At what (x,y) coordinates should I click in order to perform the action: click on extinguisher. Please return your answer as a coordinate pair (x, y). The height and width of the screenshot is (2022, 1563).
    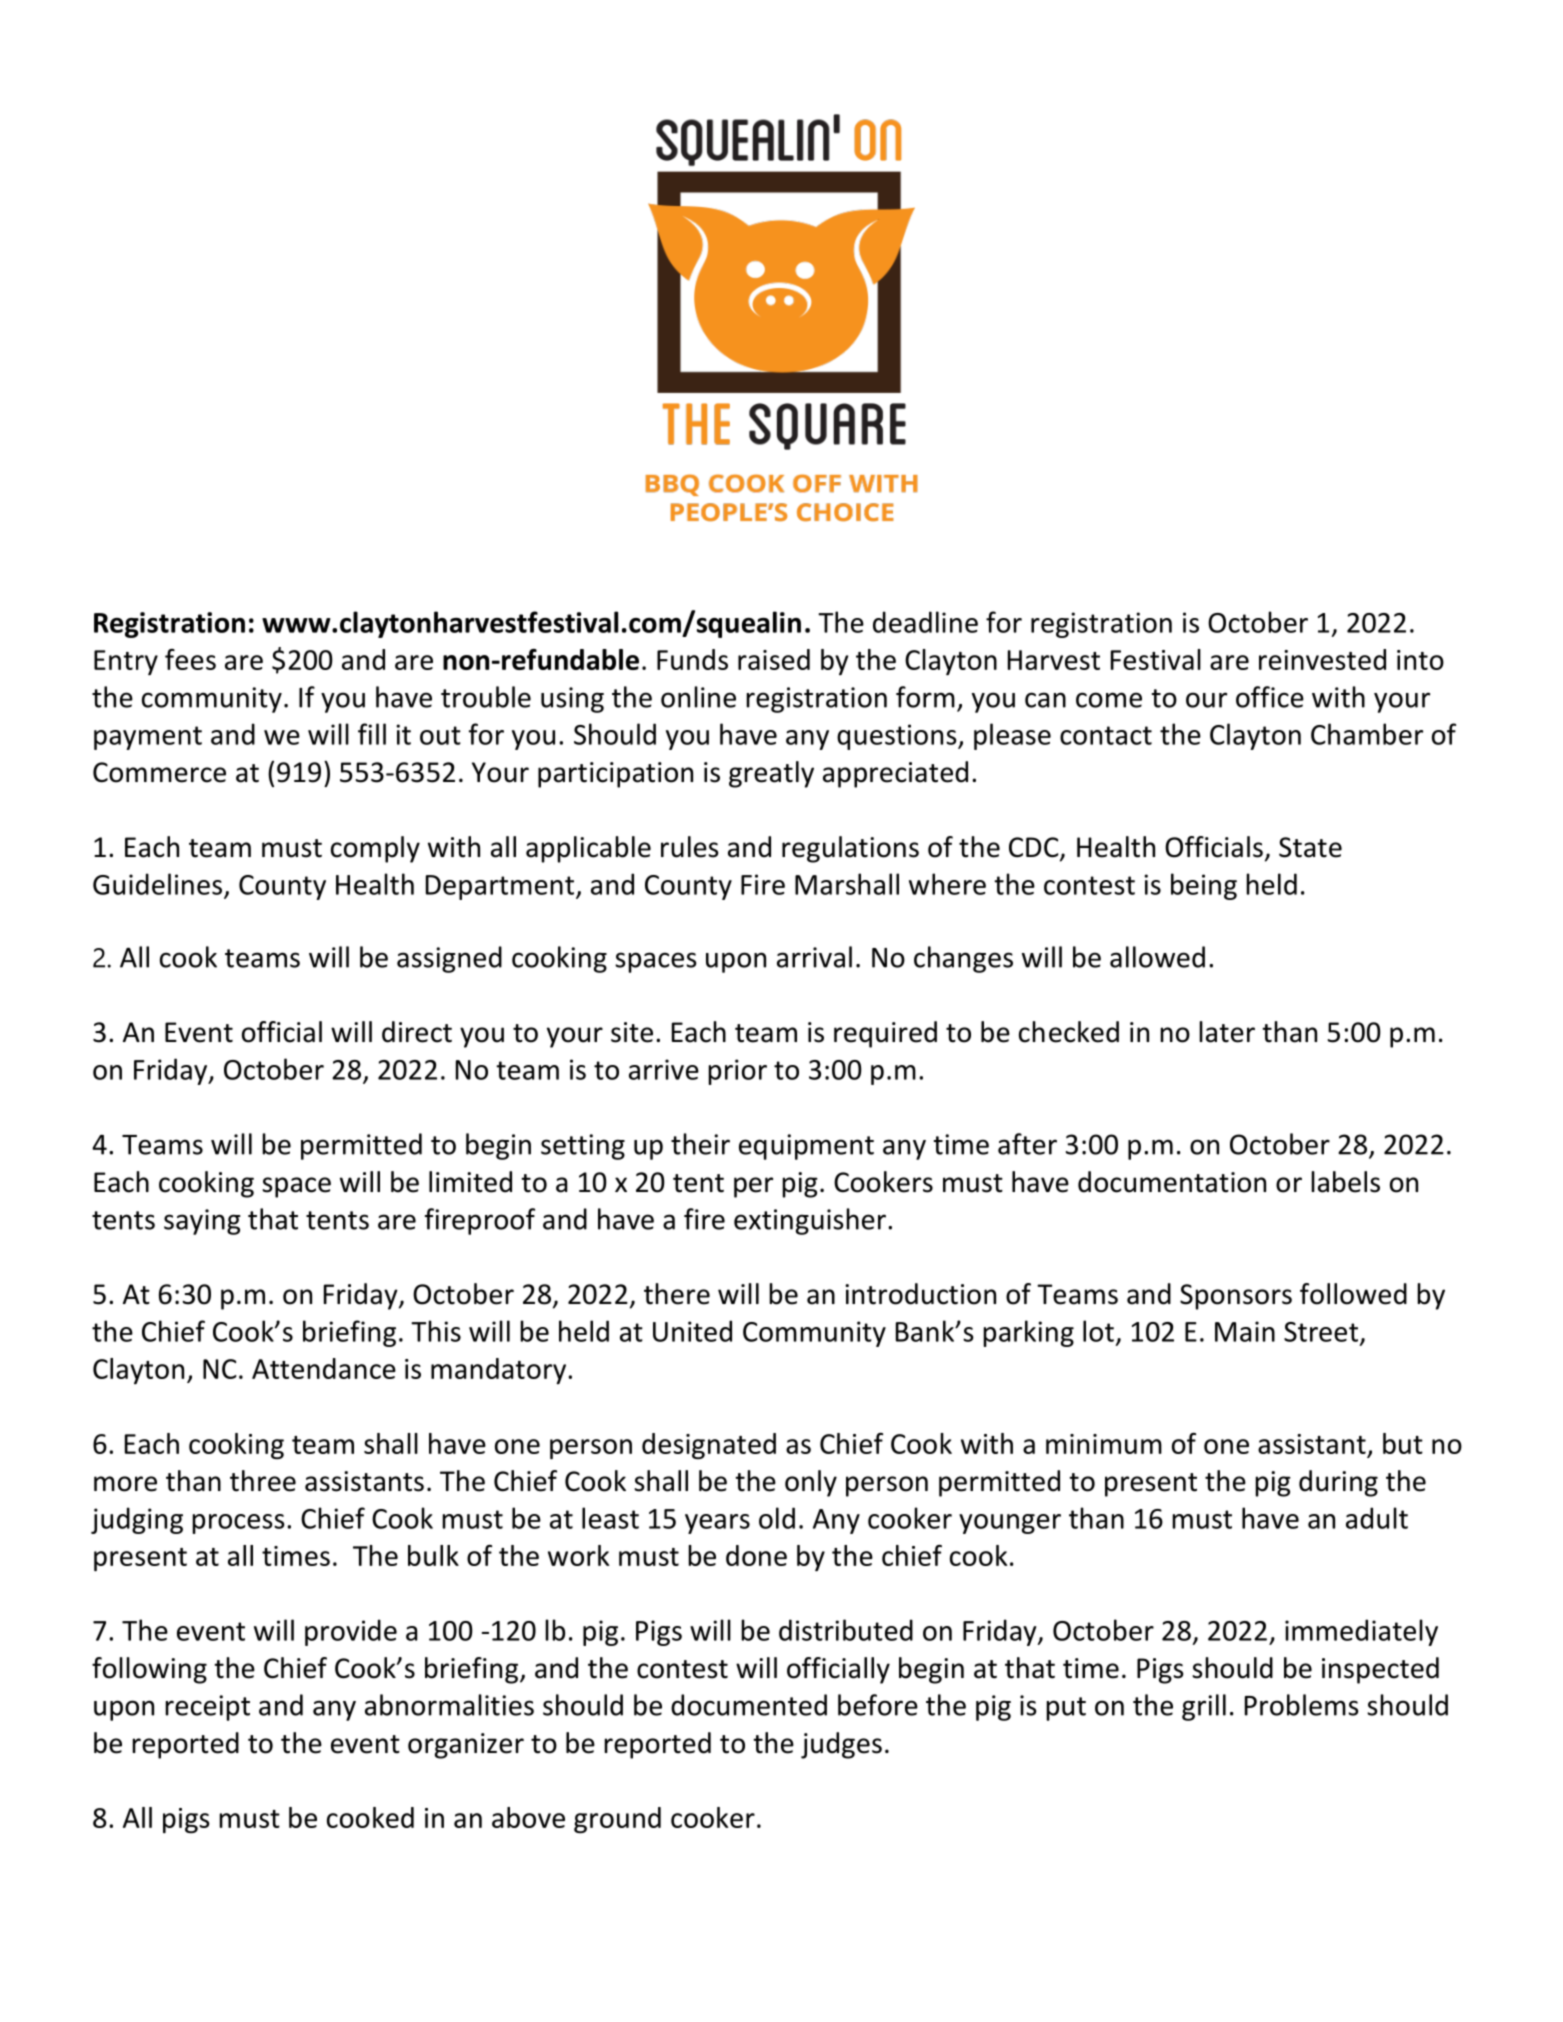
    Looking at the image, I should click on (810, 1221).
